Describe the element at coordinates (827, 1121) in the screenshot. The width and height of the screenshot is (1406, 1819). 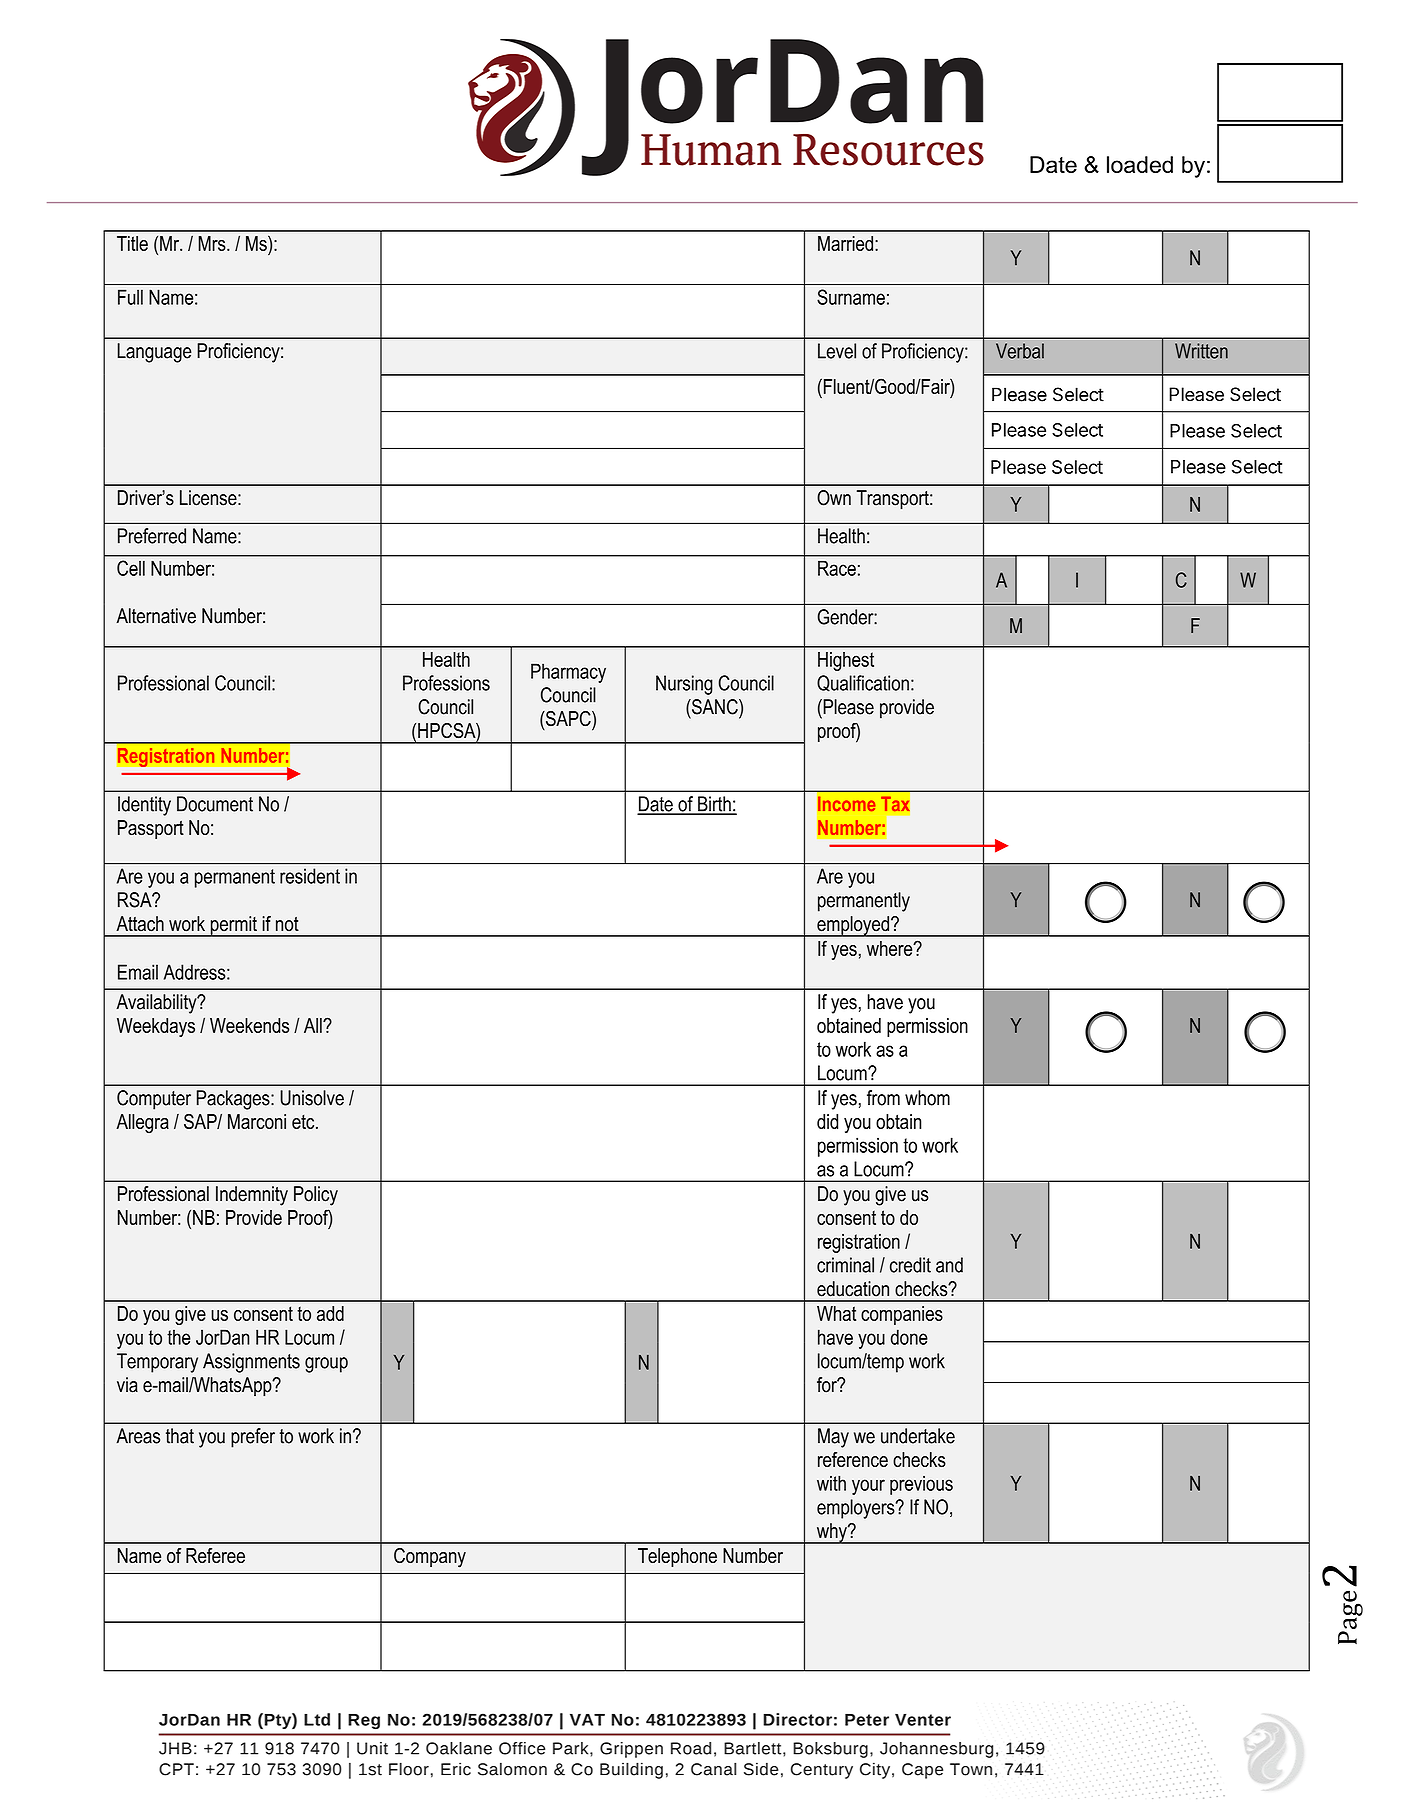
I see `did` at that location.
